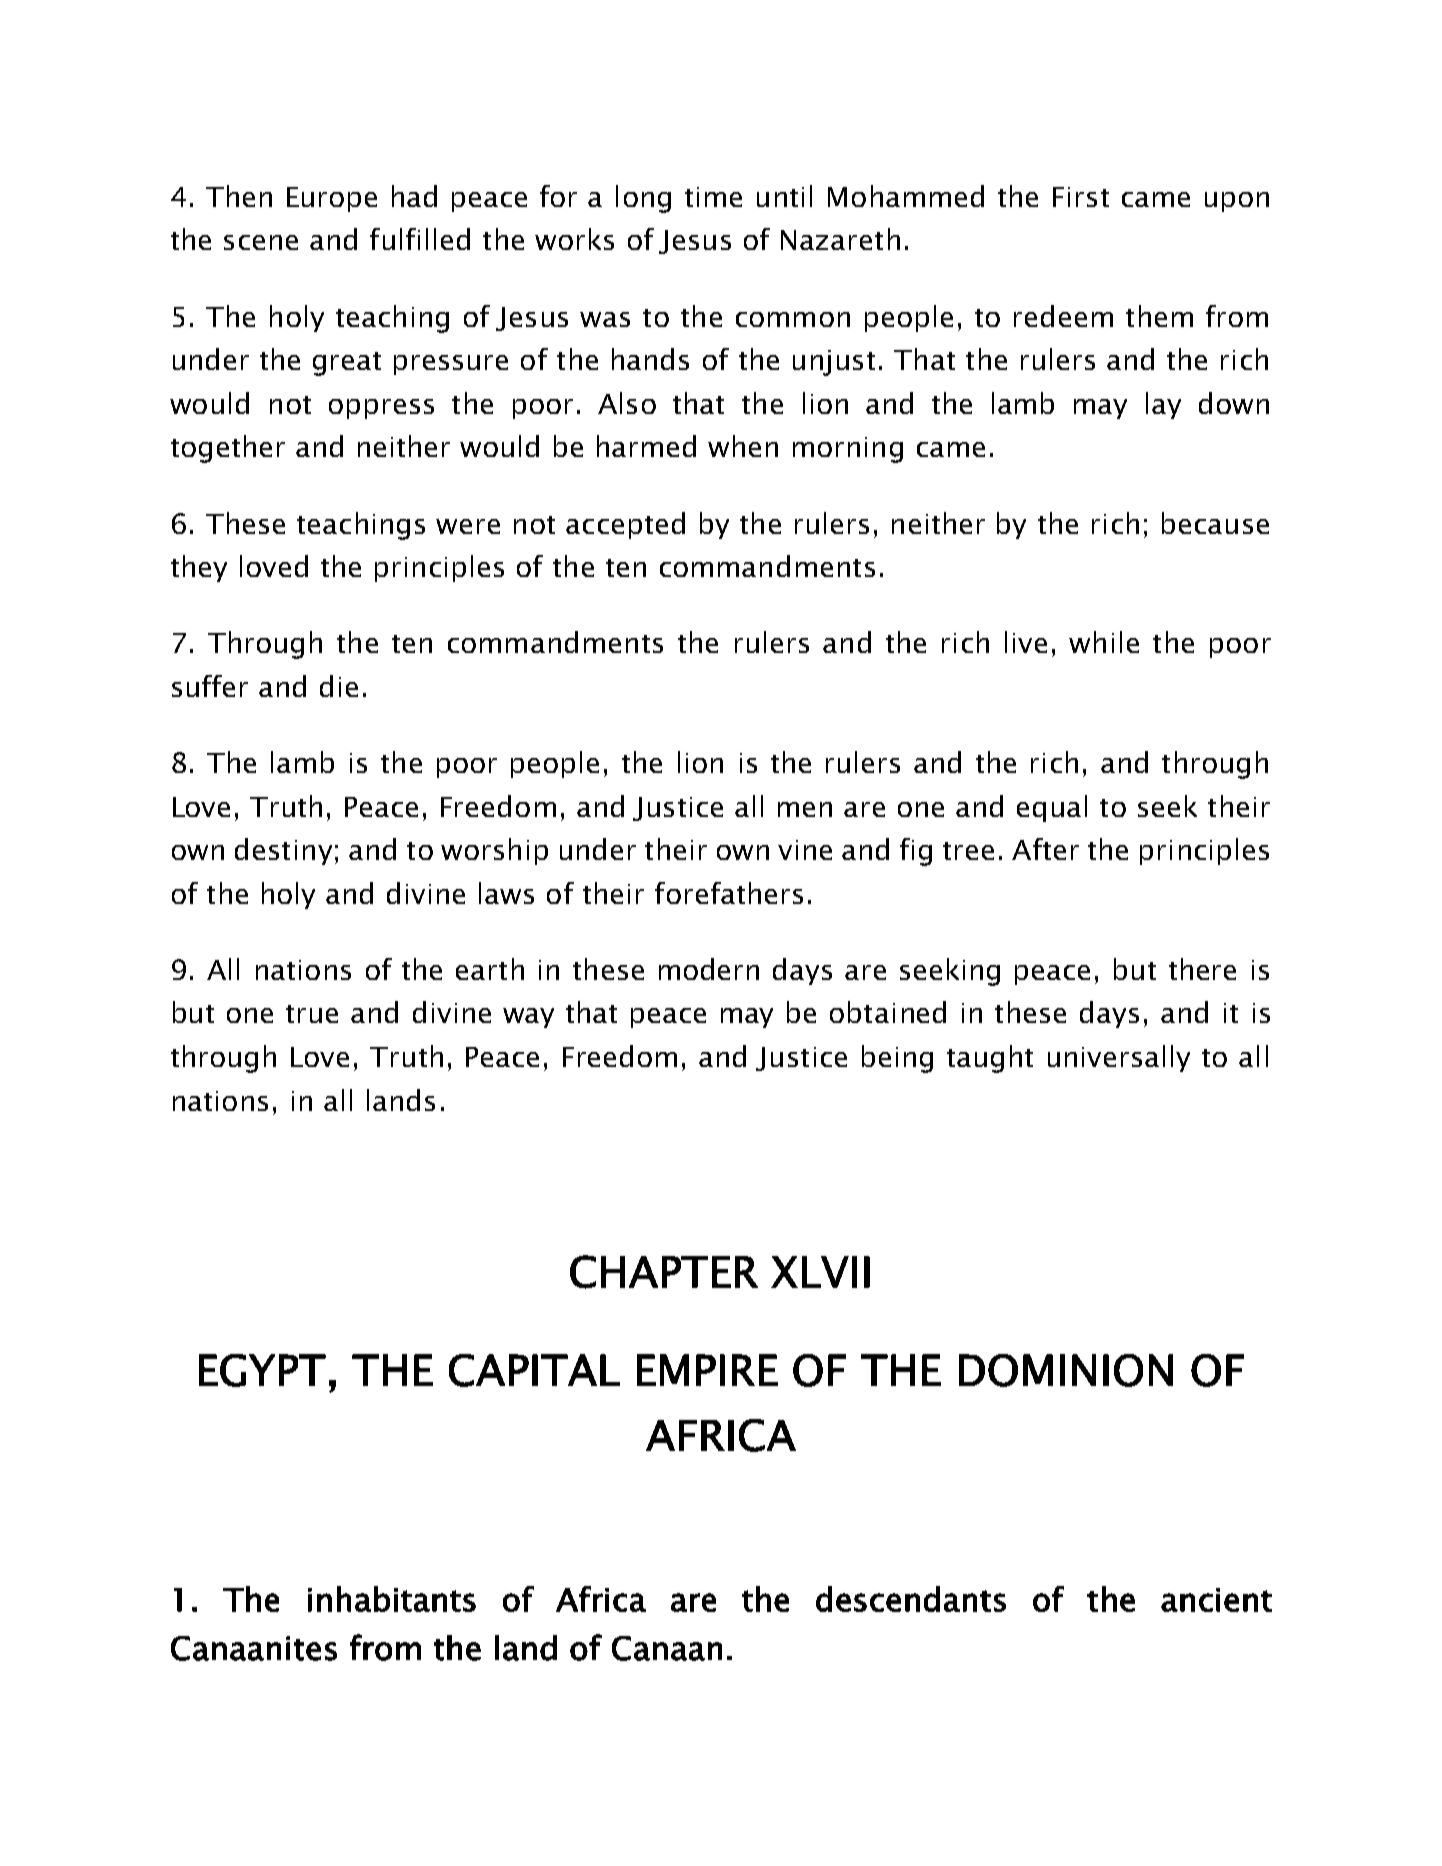 This document has width=1442, height=1866. What do you see at coordinates (1081, 197) in the document?
I see `First` at bounding box center [1081, 197].
